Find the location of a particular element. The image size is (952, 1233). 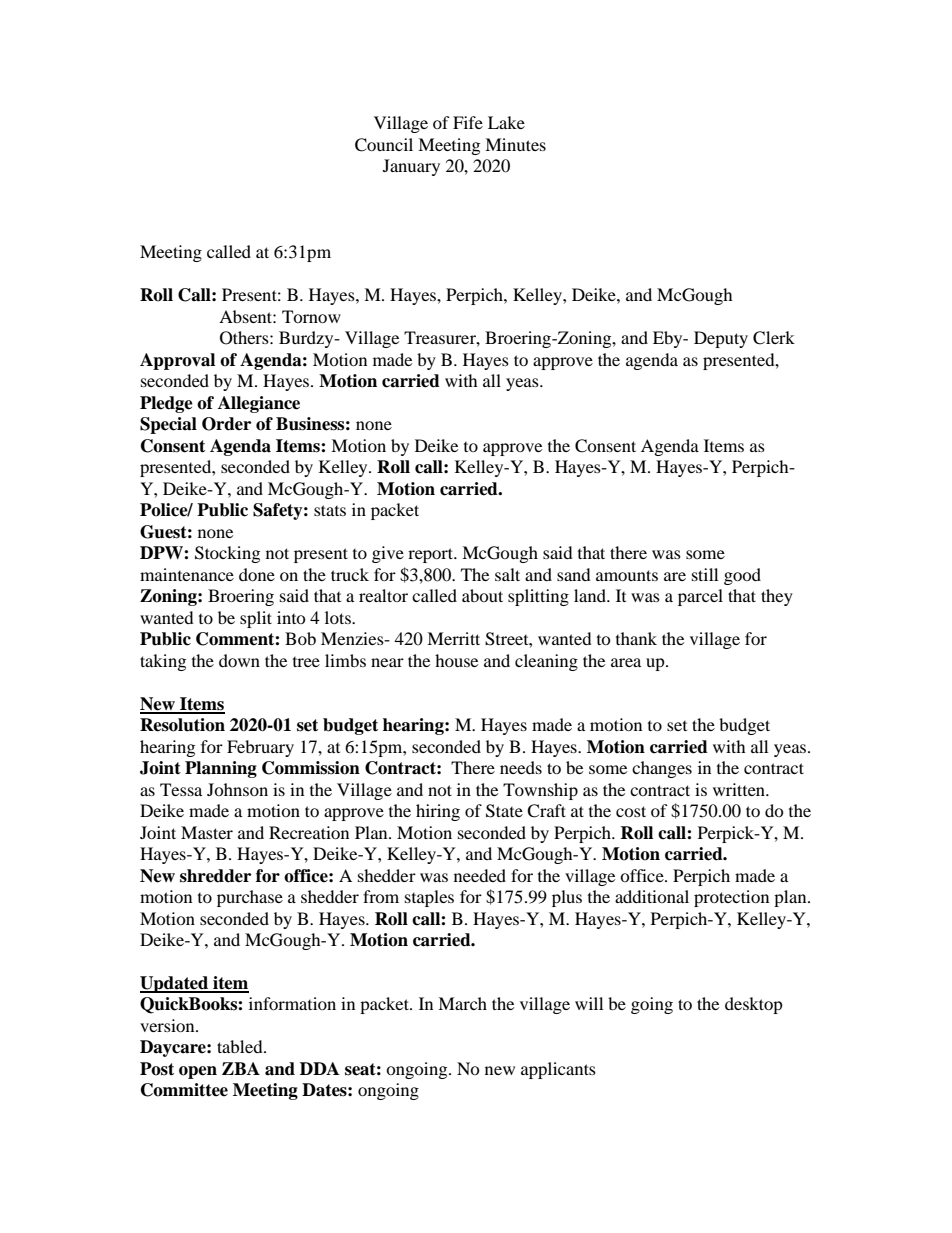

January is located at coordinates (411, 167).
